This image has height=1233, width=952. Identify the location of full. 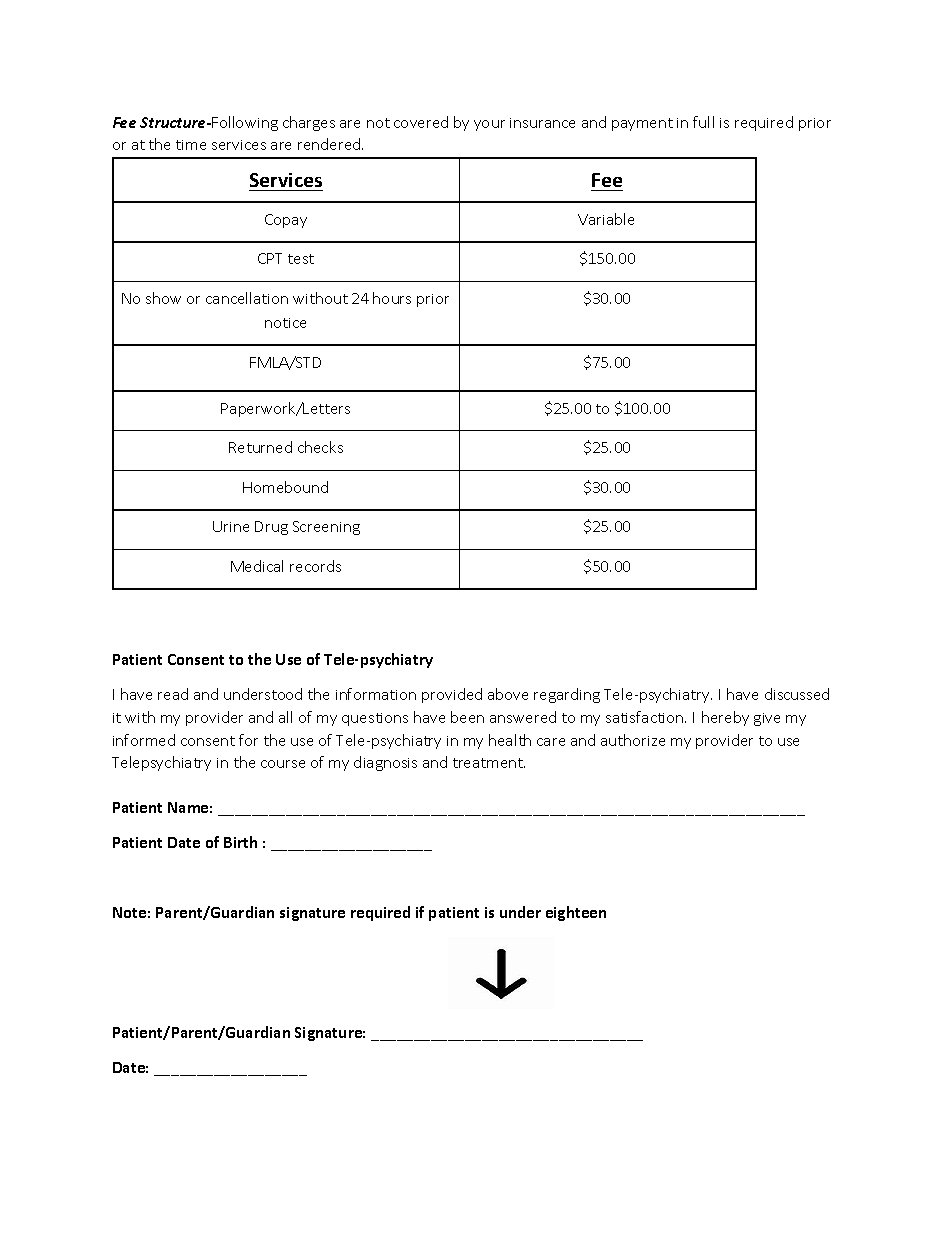
(703, 122).
